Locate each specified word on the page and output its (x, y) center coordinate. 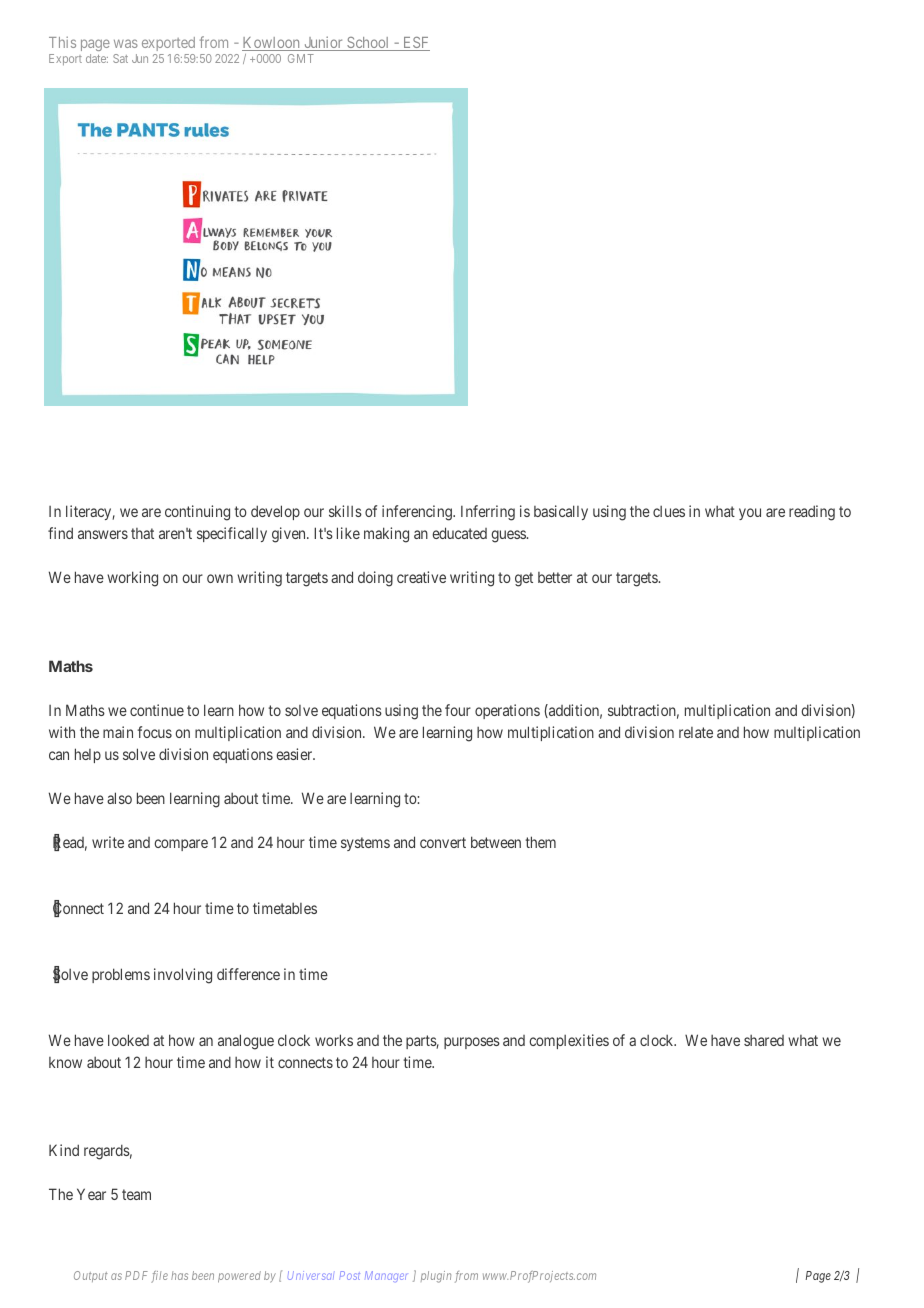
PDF (136, 1275)
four (458, 710)
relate (696, 732)
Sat (120, 58)
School (368, 44)
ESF (415, 44)
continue (157, 710)
